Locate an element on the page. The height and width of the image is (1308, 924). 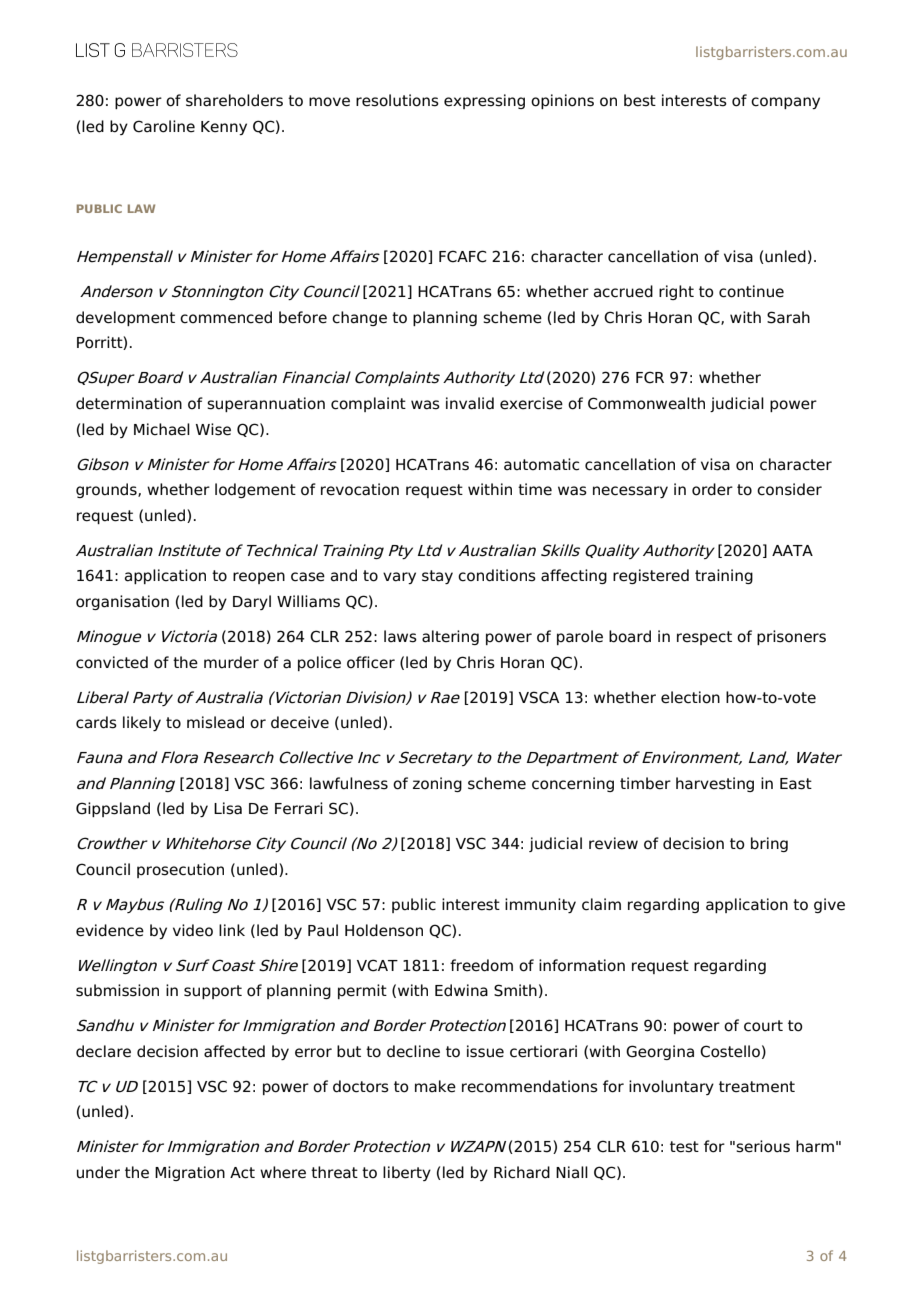
respect is located at coordinates (704, 638).
